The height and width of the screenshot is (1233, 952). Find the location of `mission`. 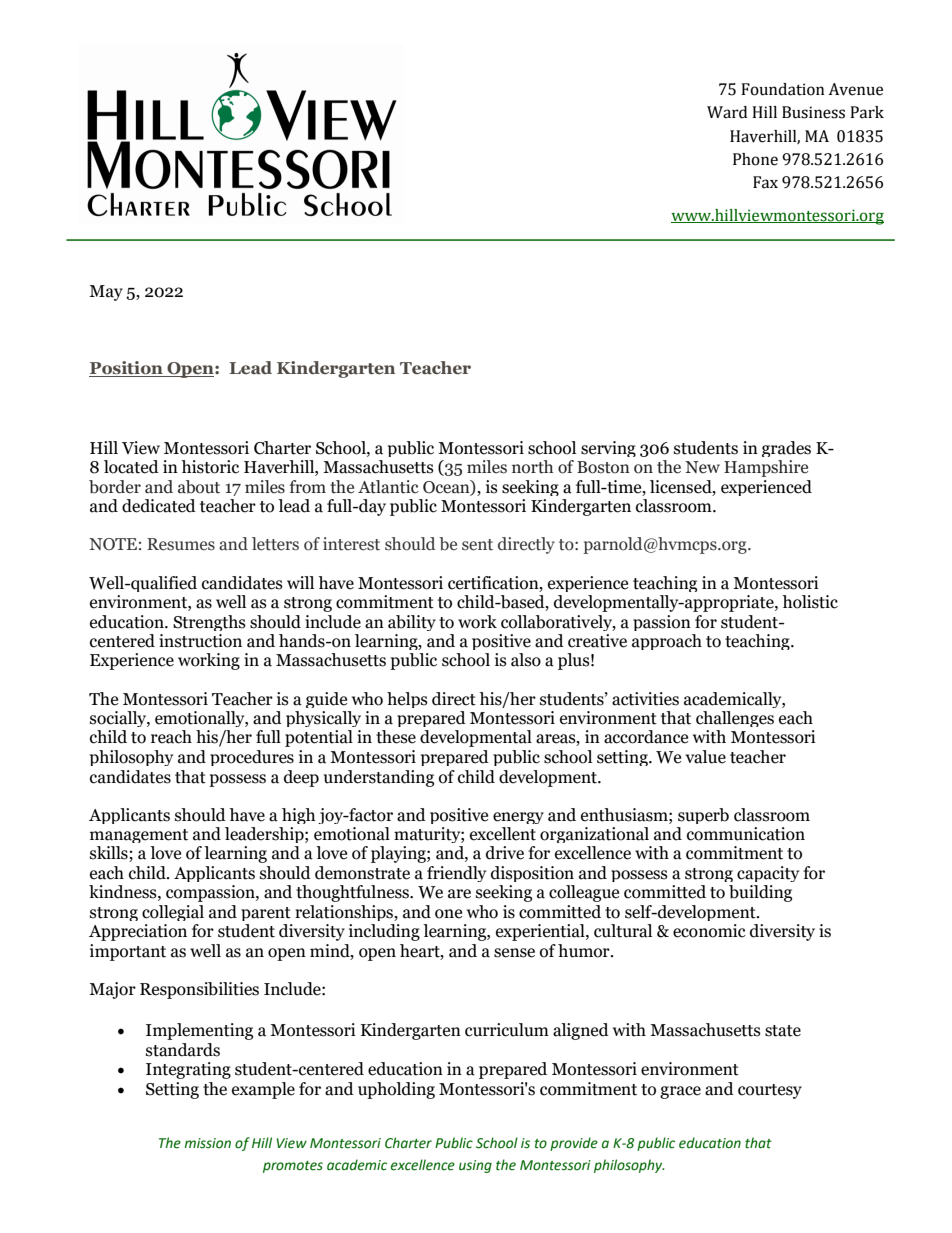

mission is located at coordinates (207, 1143).
